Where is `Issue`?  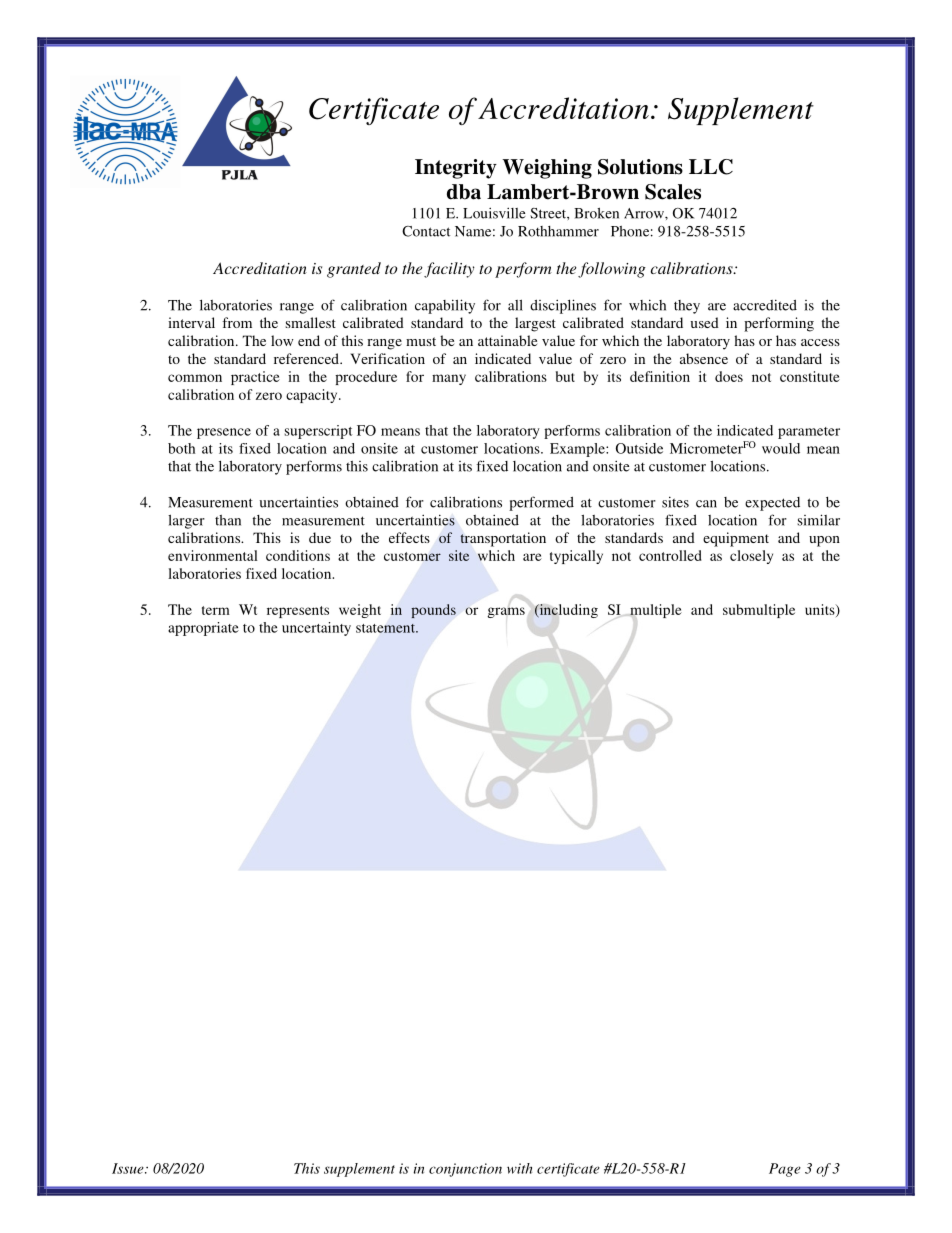
Issue is located at coordinates (129, 1168).
